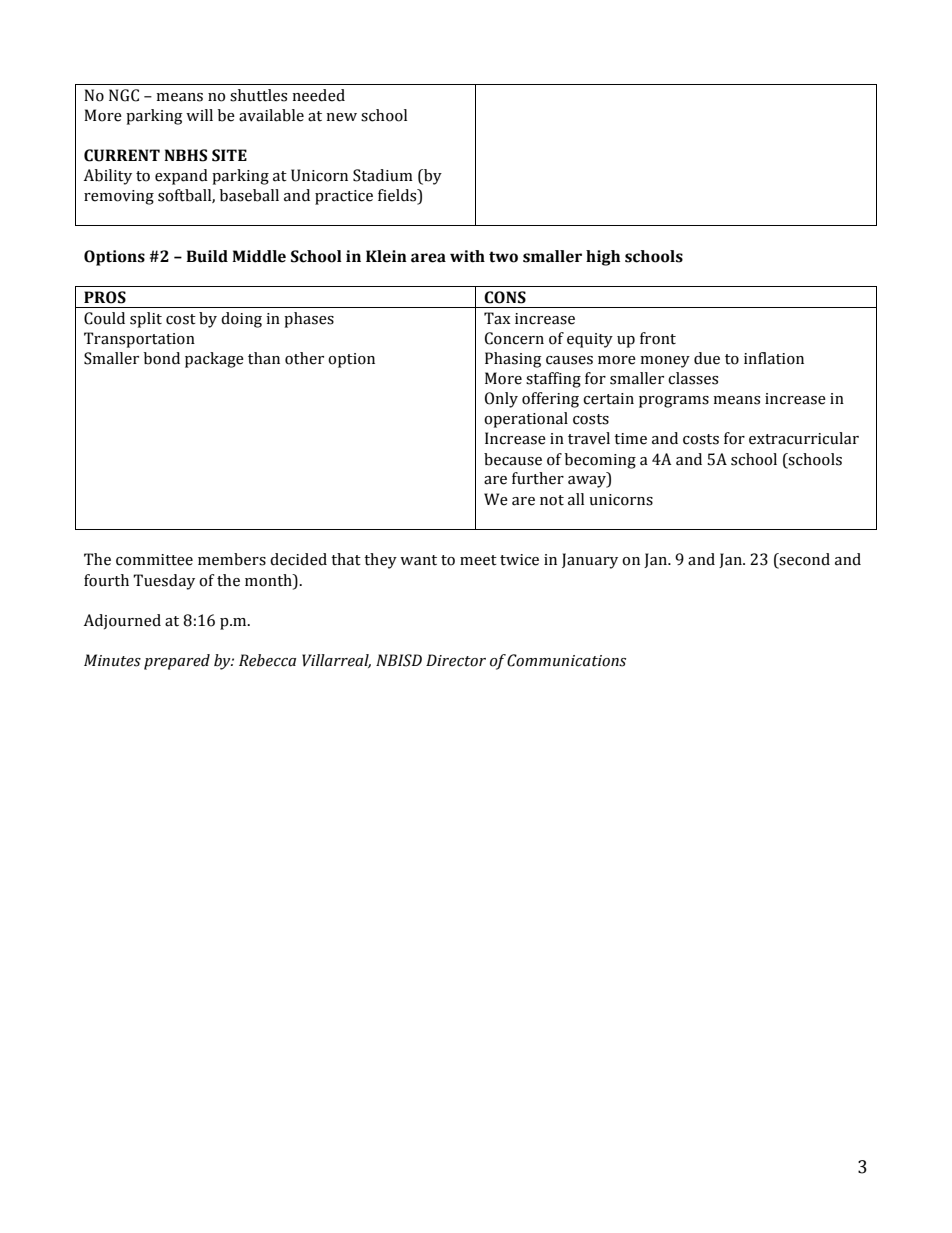 The width and height of the document is (952, 1233). I want to click on Communications, so click(566, 660).
